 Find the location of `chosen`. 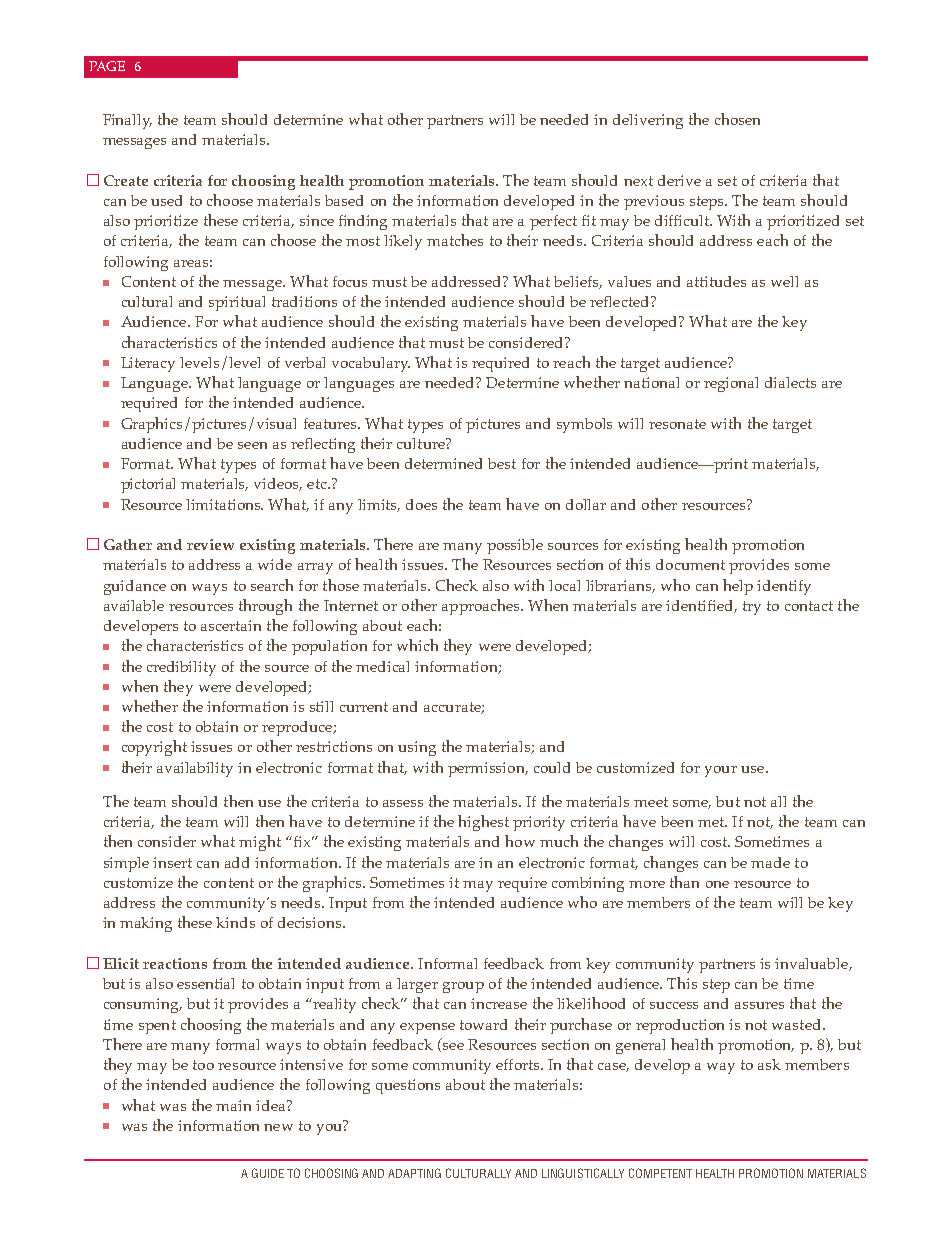

chosen is located at coordinates (737, 119).
